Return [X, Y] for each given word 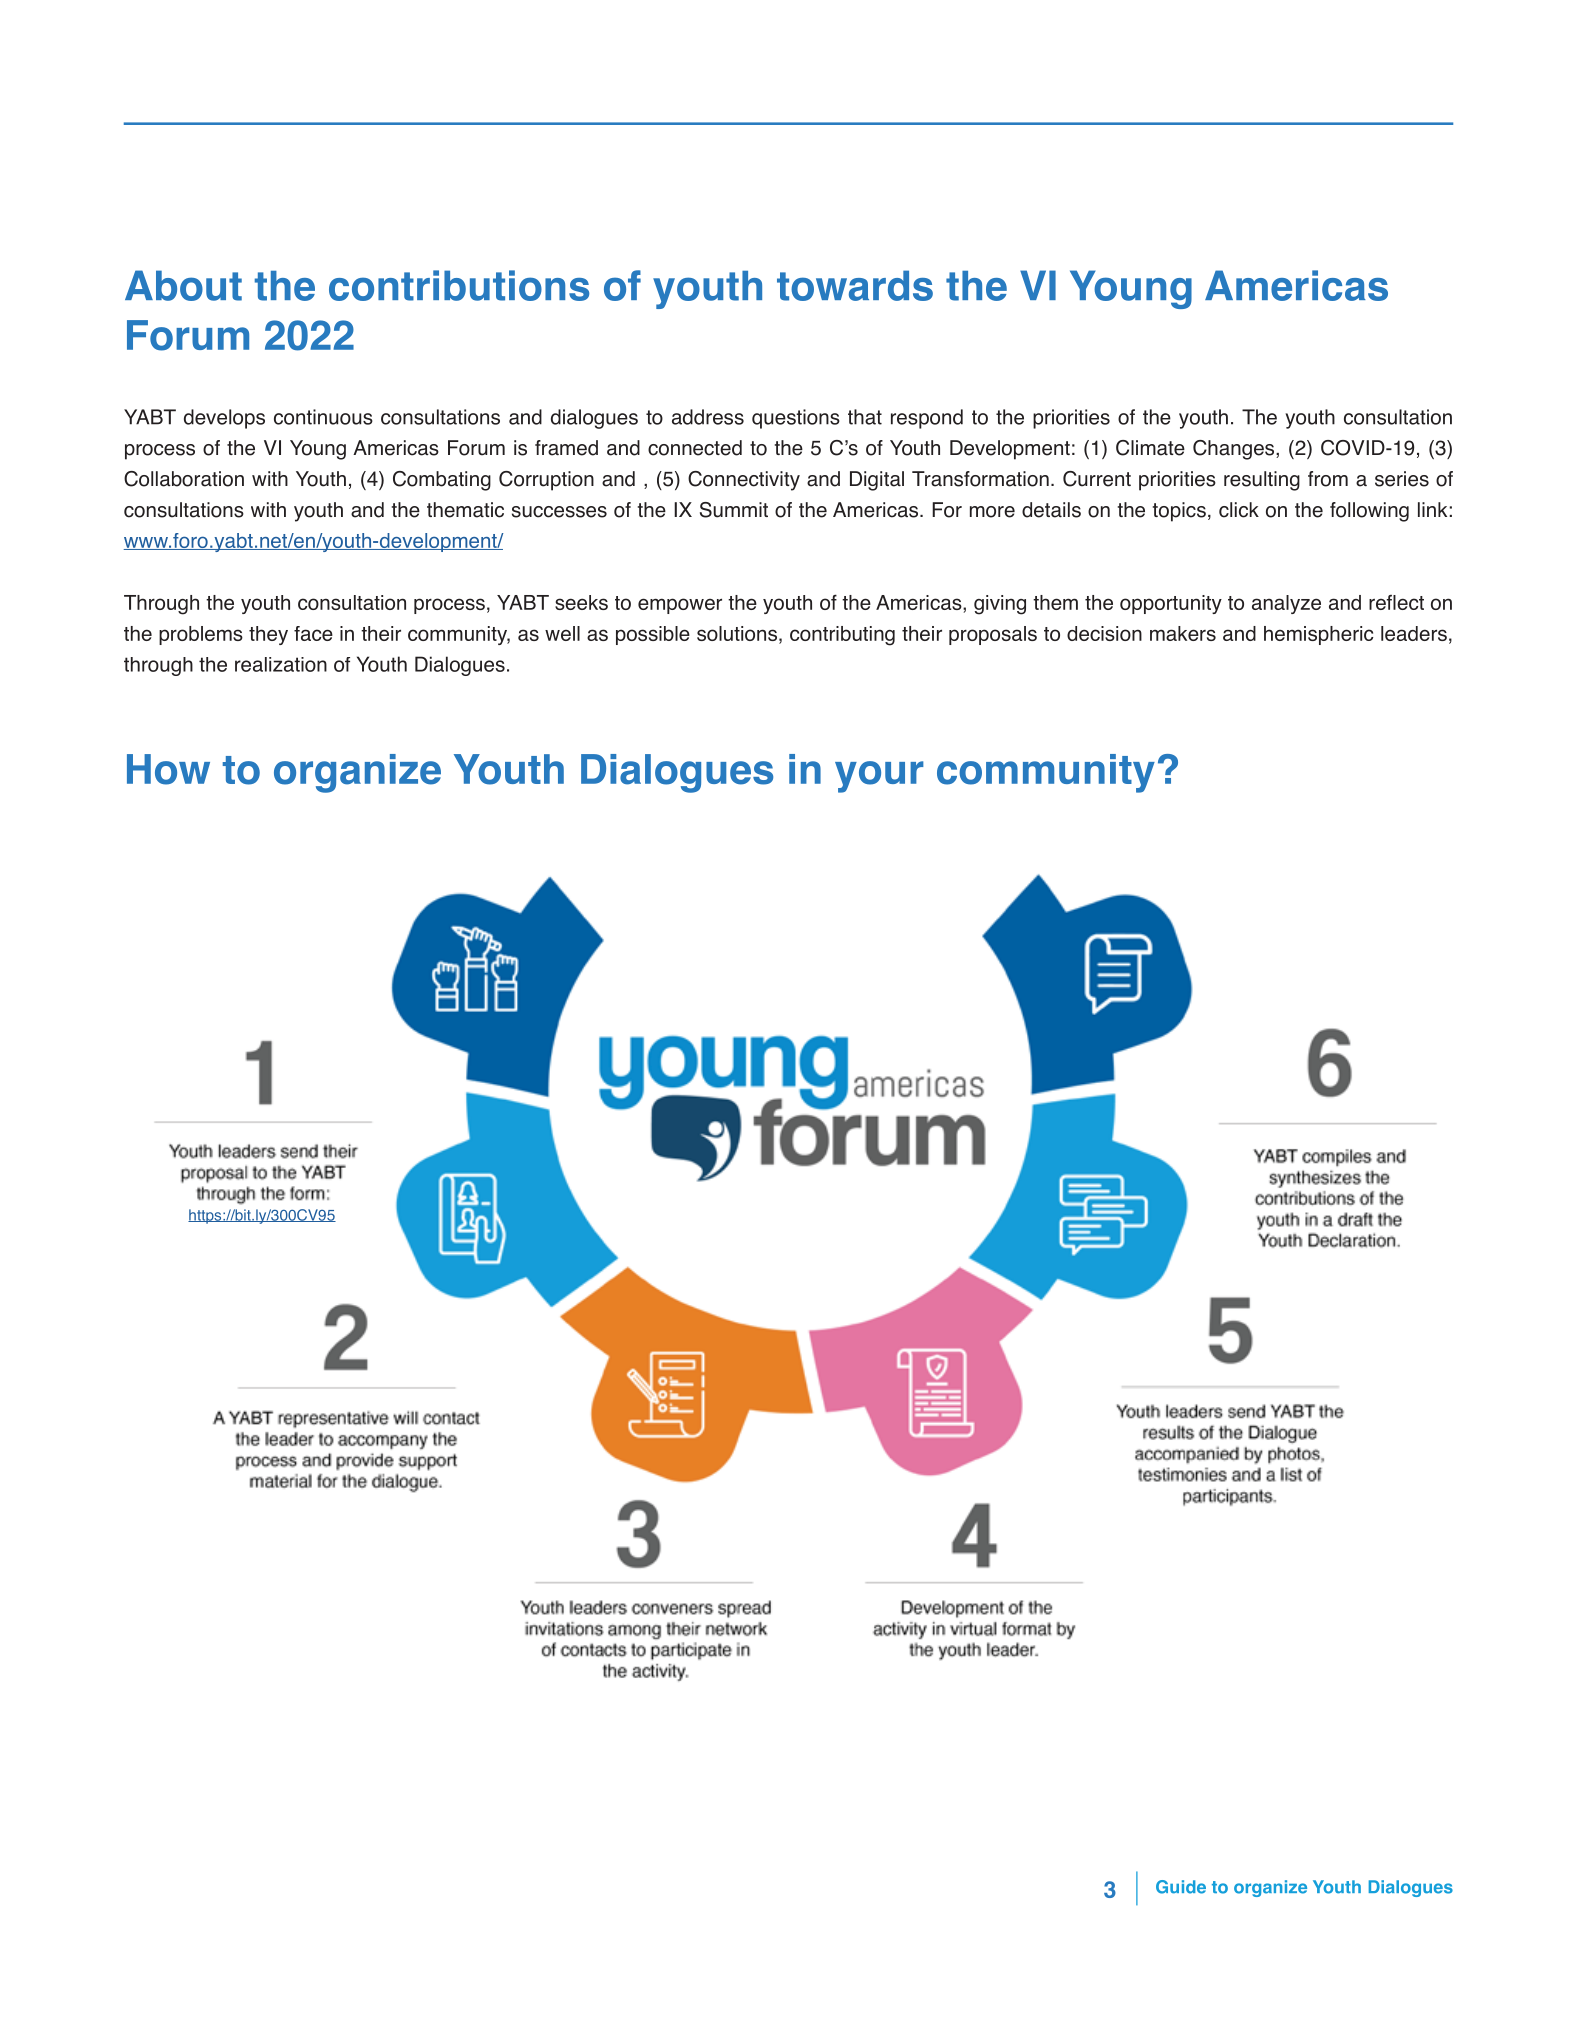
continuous [323, 417]
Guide [1181, 1887]
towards [855, 285]
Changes [1235, 450]
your [879, 777]
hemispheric [1318, 635]
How [168, 769]
